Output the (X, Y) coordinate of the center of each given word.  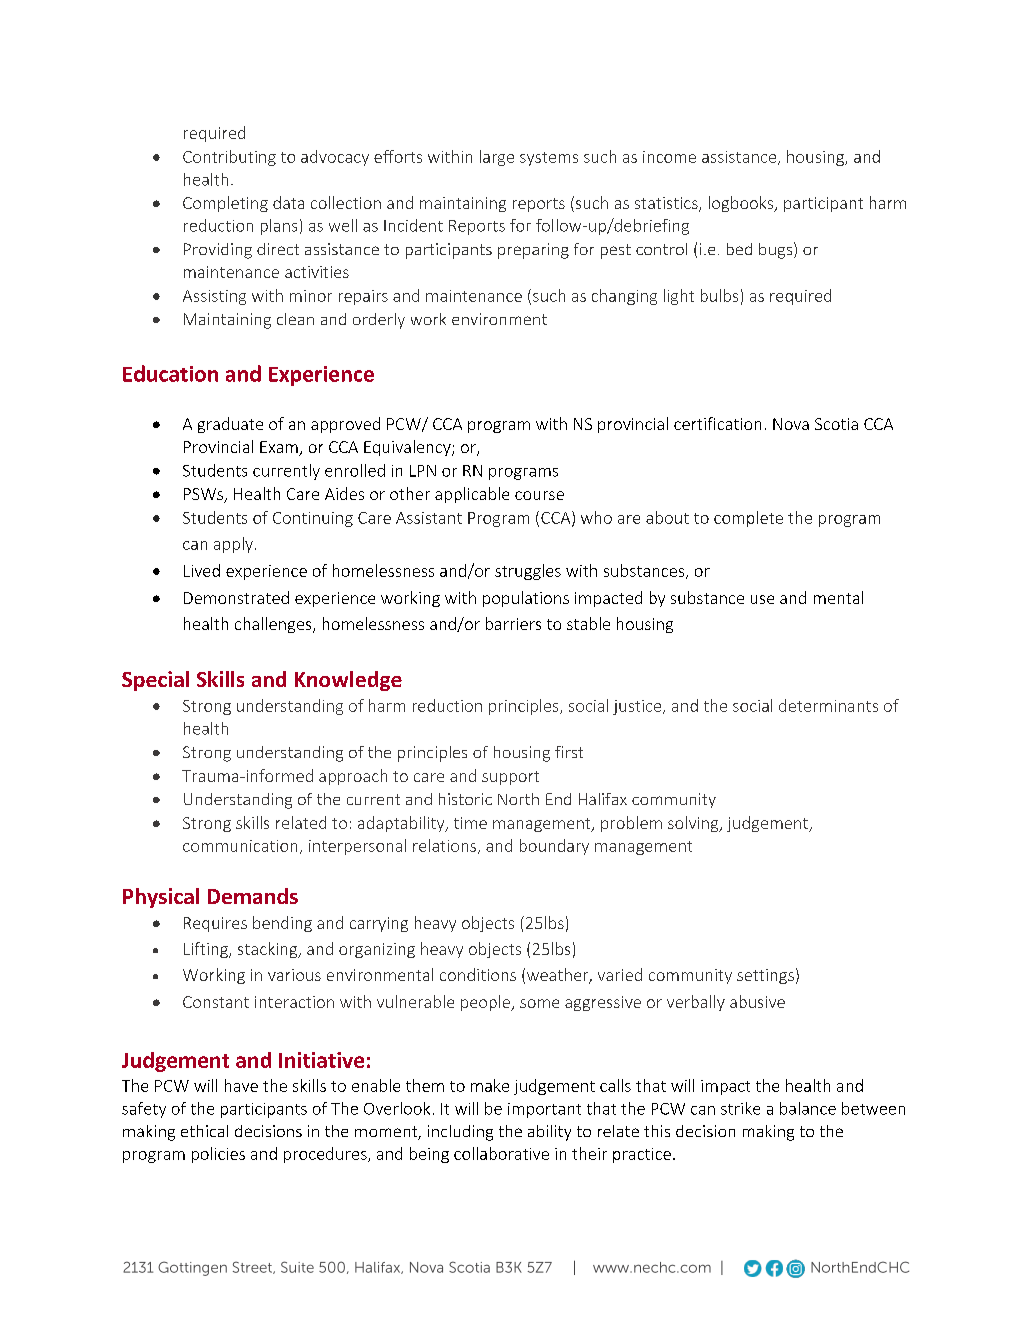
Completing (225, 204)
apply (233, 545)
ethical (204, 1131)
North (518, 799)
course (539, 495)
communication (240, 846)
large (497, 158)
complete (748, 519)
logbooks (742, 204)
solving (694, 824)
